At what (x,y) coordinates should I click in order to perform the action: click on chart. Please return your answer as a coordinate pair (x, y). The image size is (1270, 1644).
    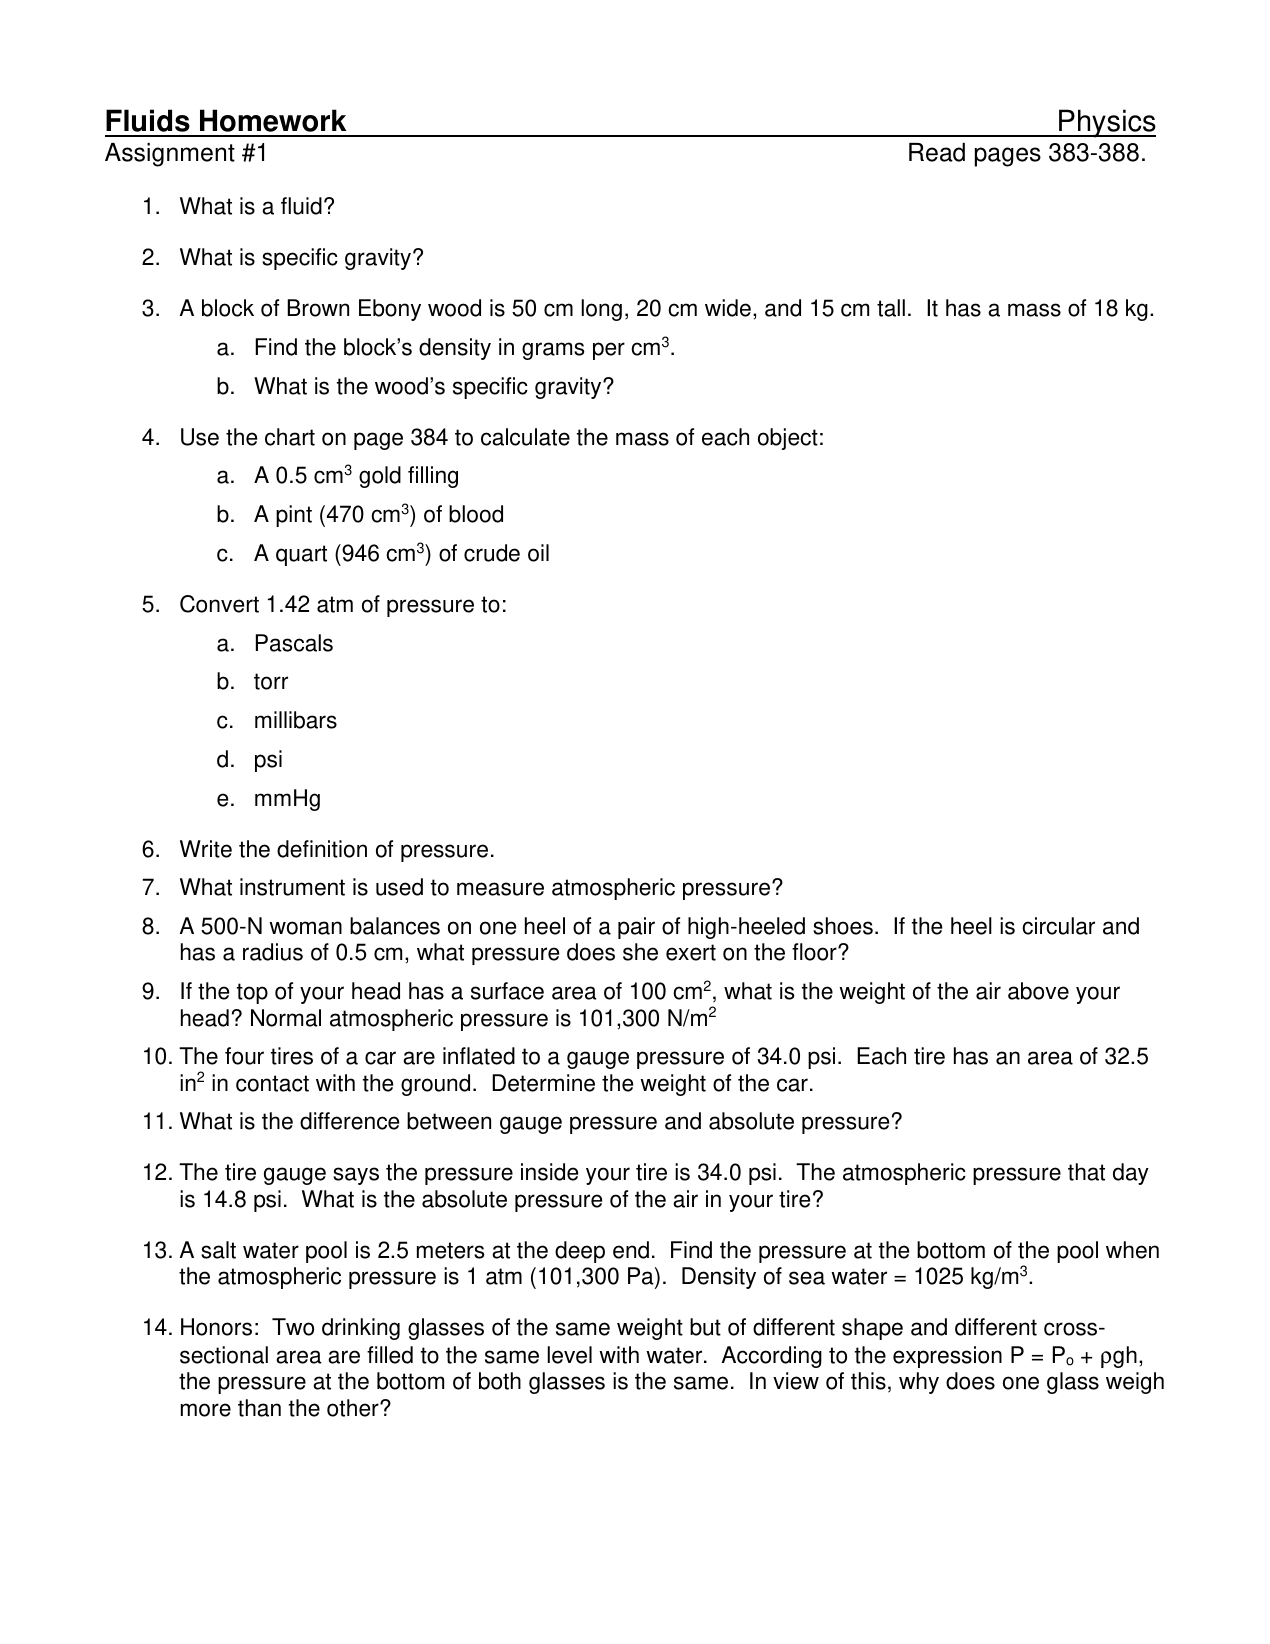
    Looking at the image, I should click on (290, 437).
